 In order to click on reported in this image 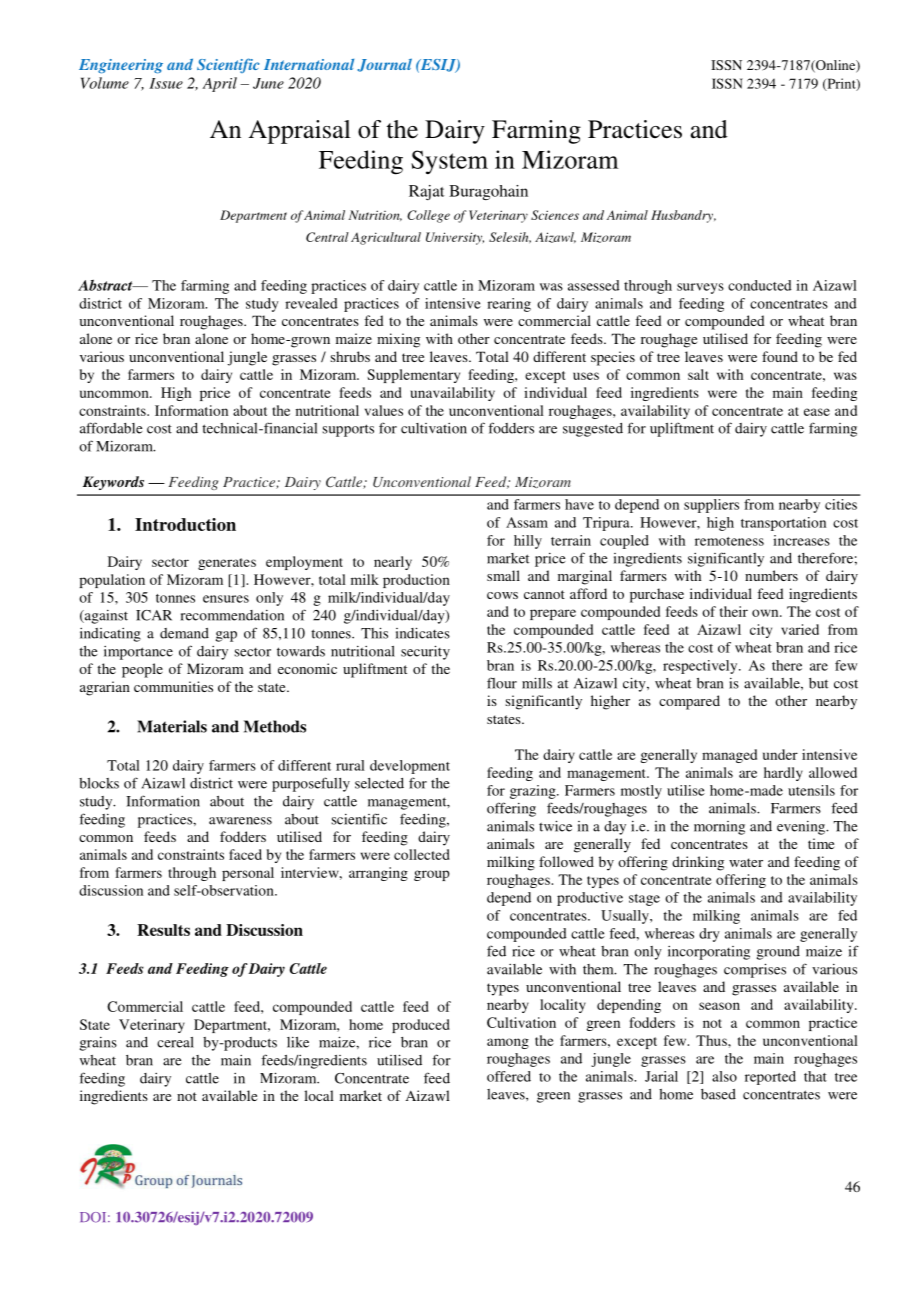, I will do `click(770, 1078)`.
